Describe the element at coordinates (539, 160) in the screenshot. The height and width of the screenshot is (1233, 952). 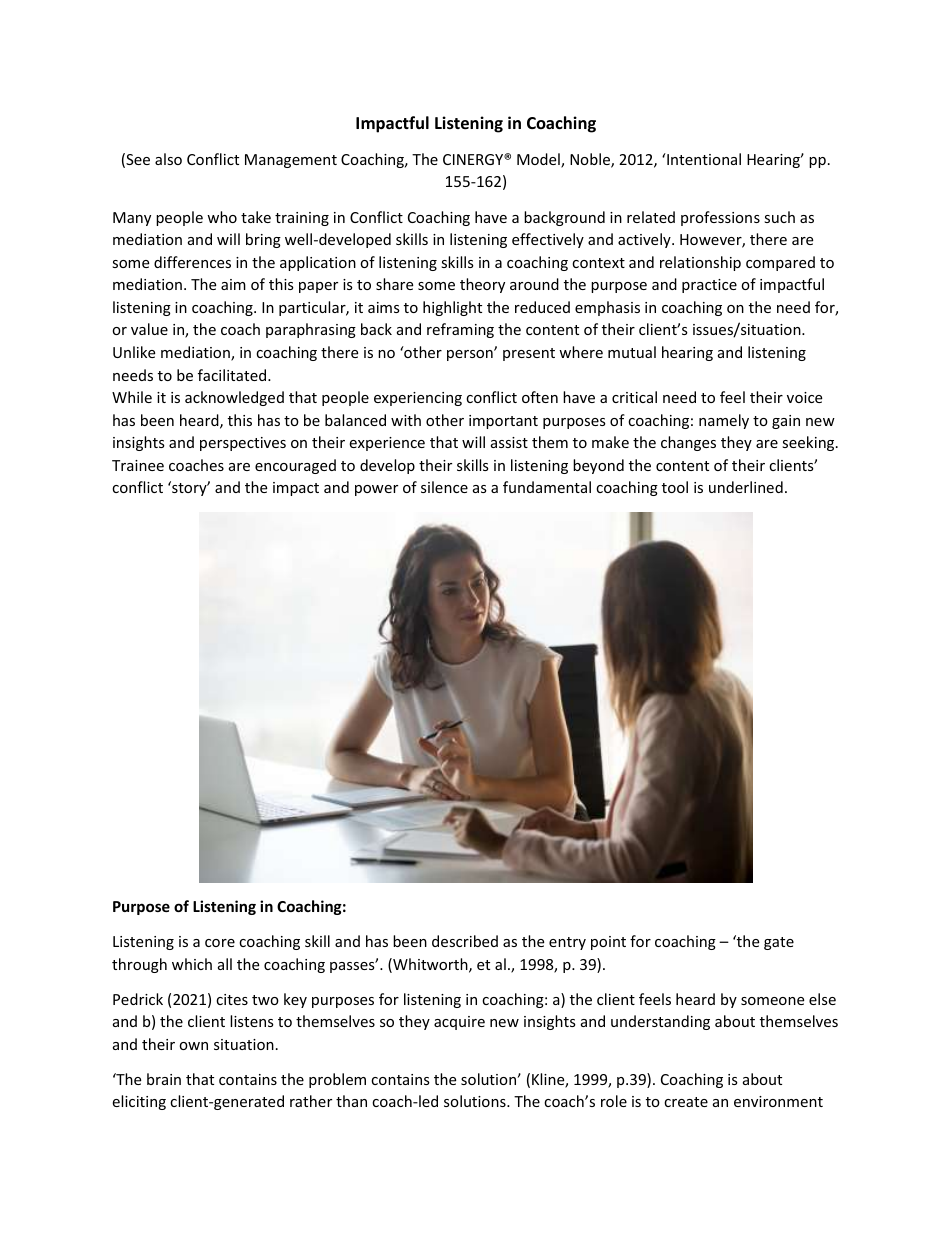
I see `Model` at that location.
